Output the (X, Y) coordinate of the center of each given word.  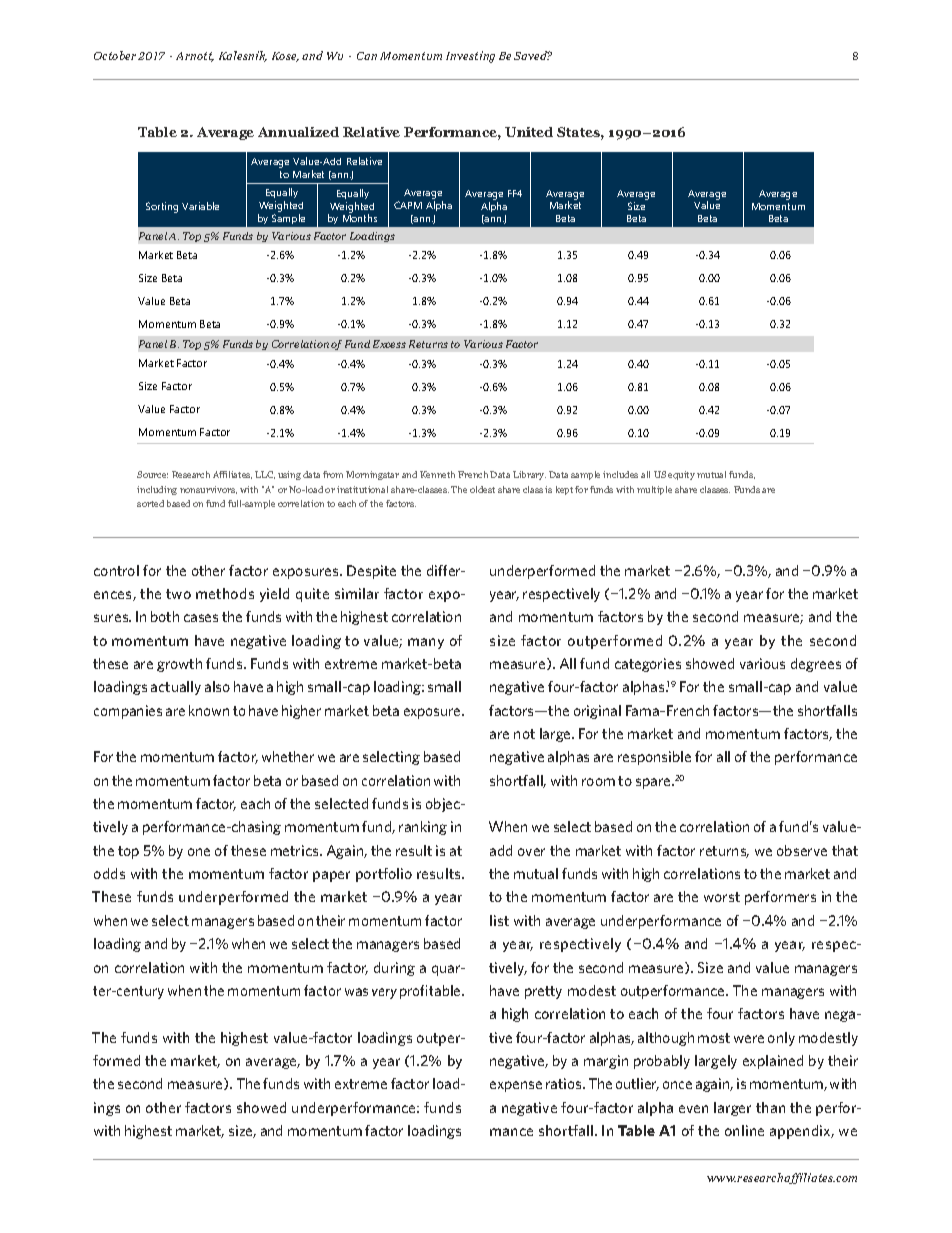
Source (152, 474)
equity (681, 475)
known (209, 710)
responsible (654, 758)
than (770, 1107)
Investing (470, 57)
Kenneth (437, 474)
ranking (423, 828)
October (115, 55)
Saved (532, 55)
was (356, 992)
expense (516, 1086)
